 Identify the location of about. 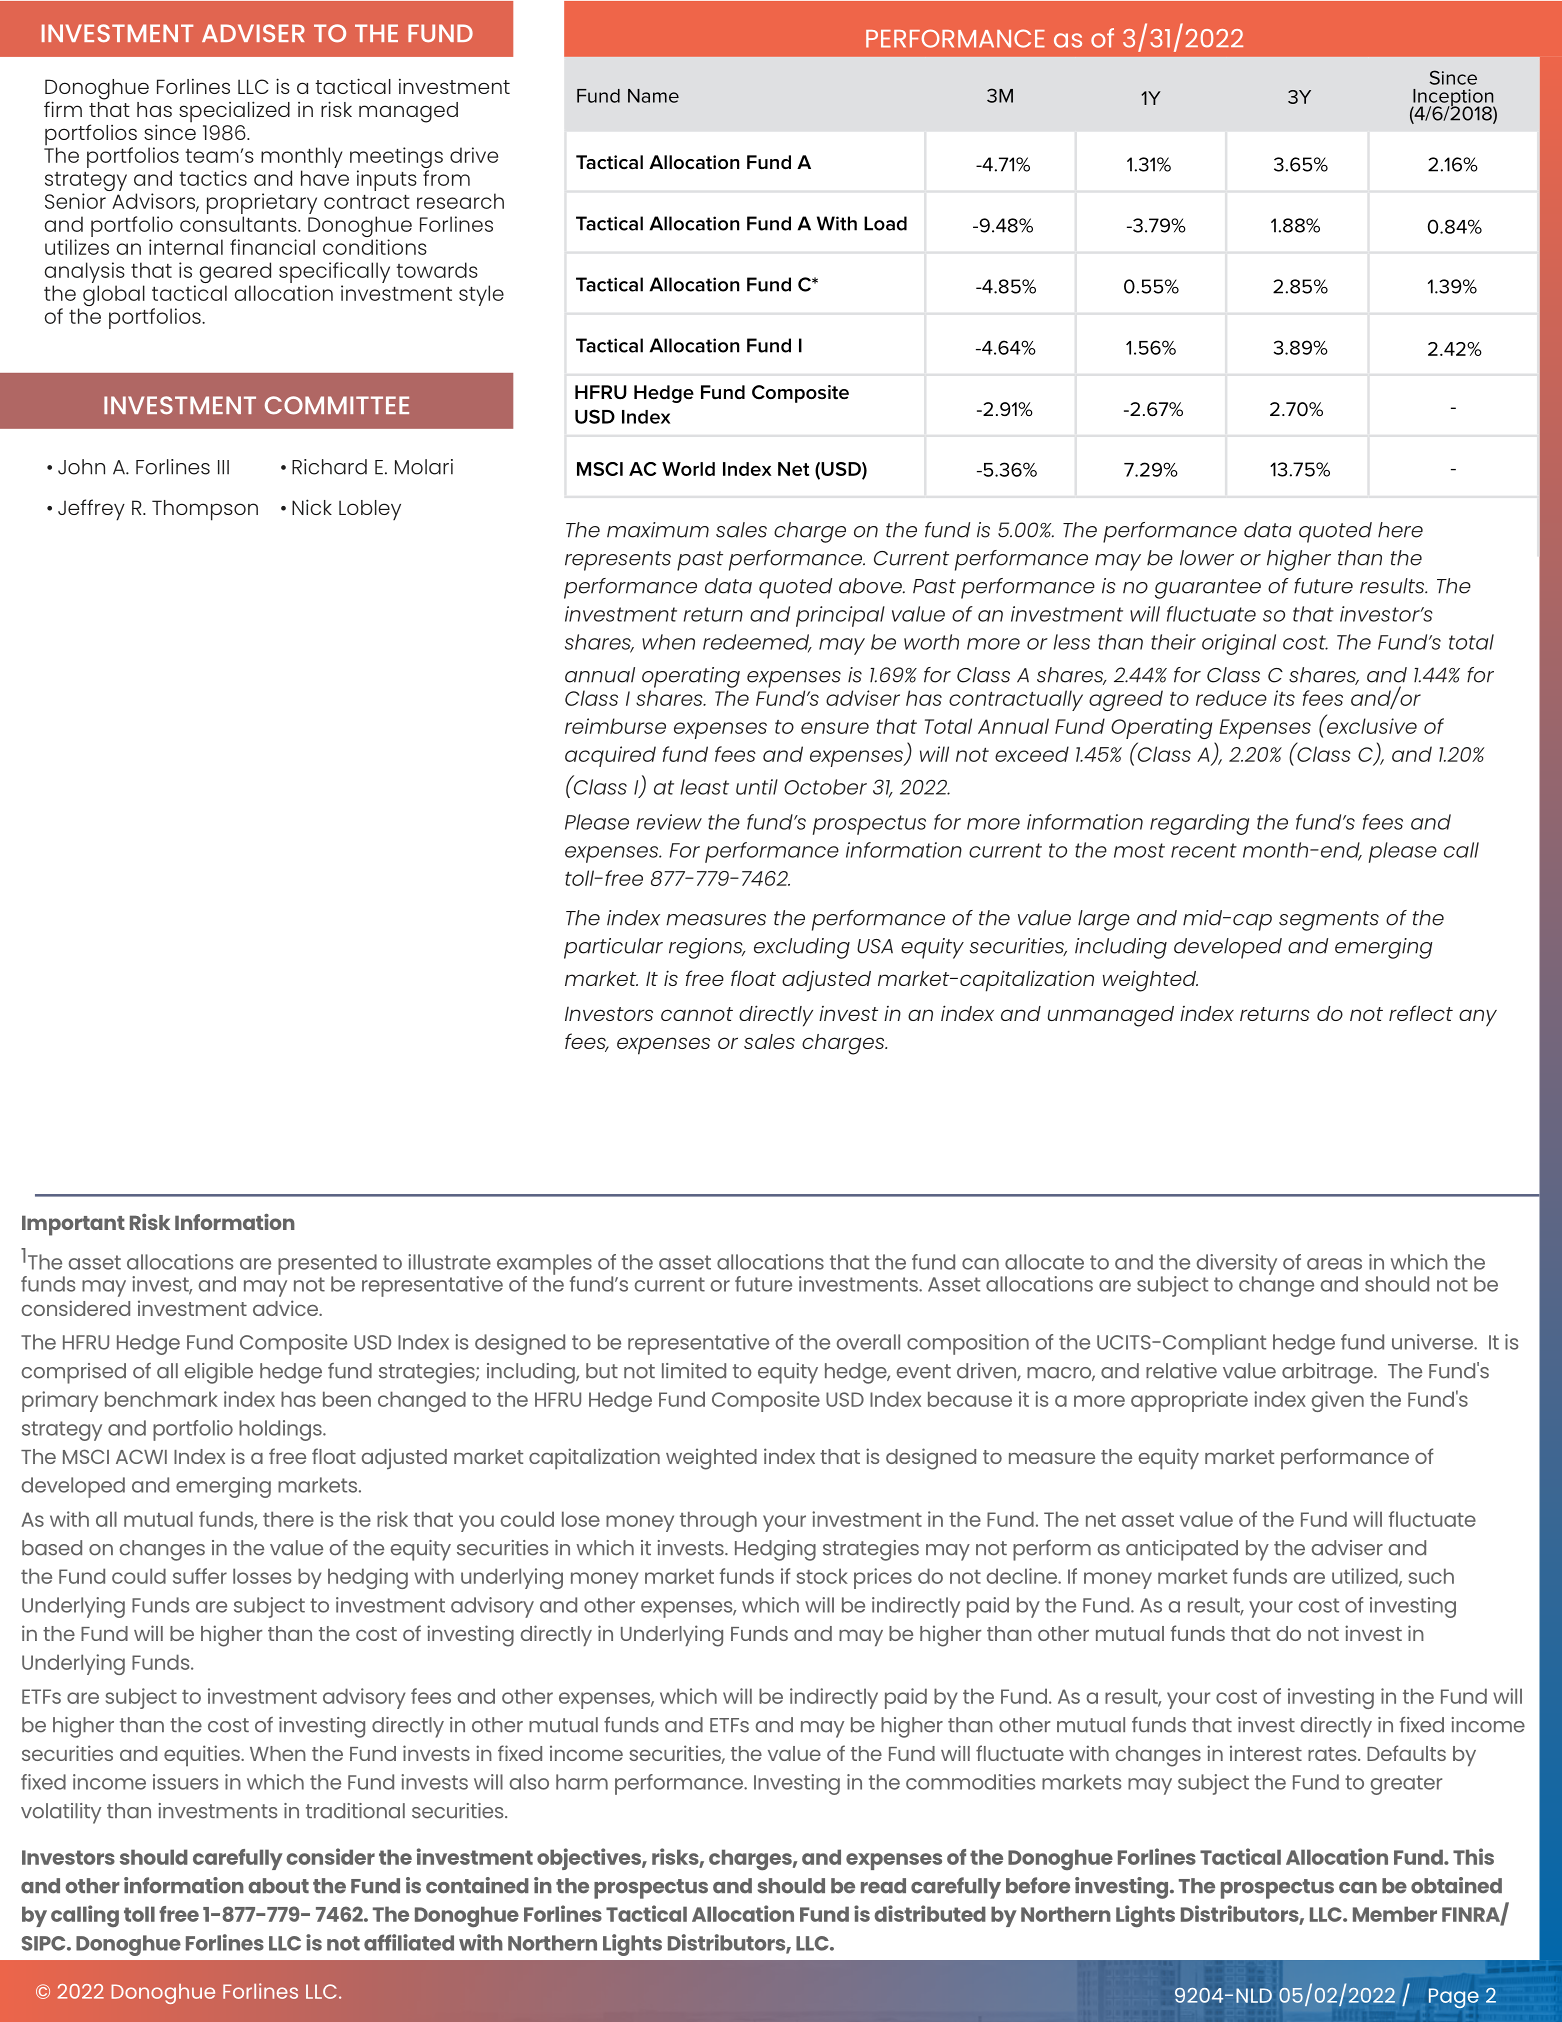
(278, 1886).
